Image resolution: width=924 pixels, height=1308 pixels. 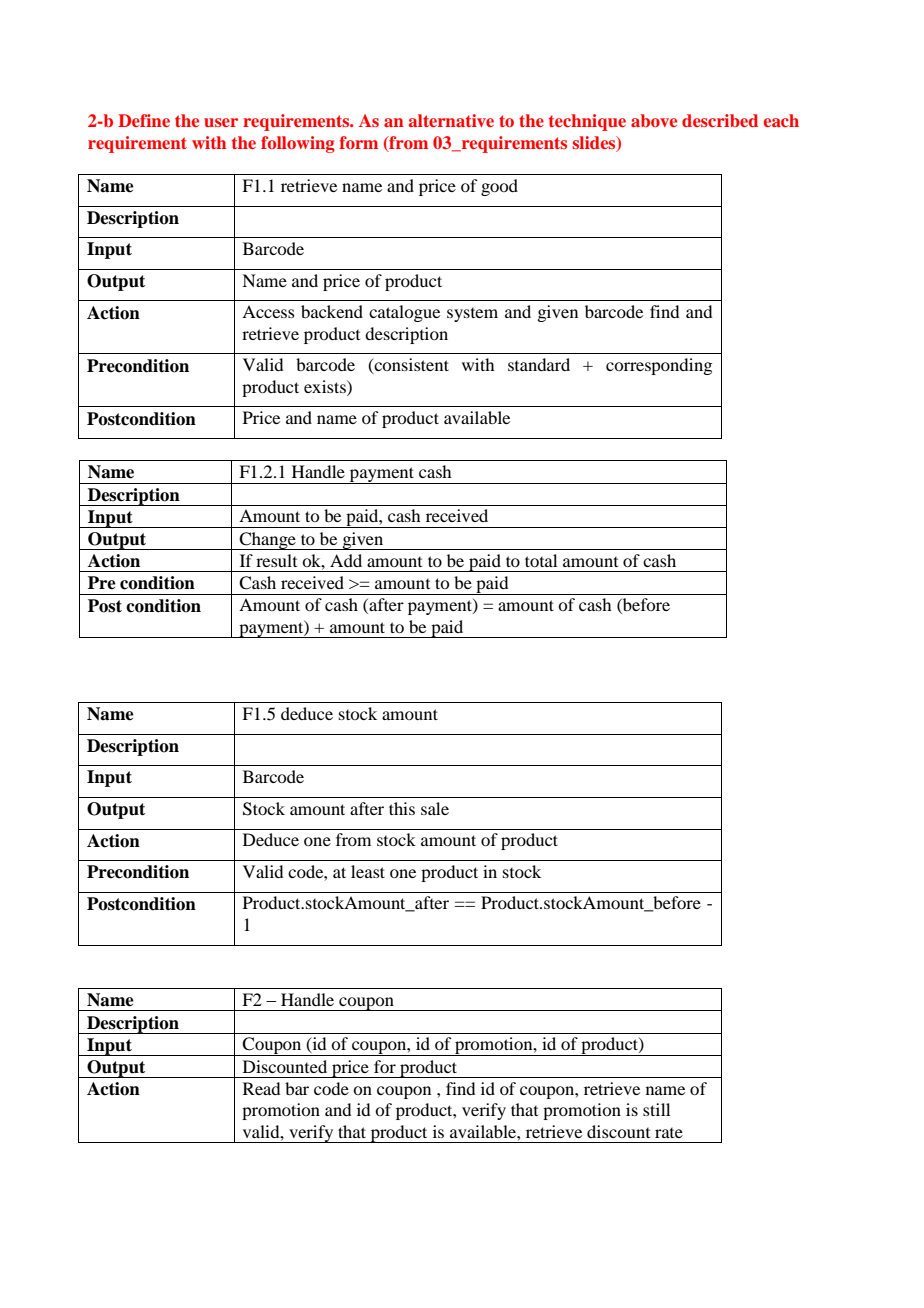 I want to click on Access, so click(x=268, y=311).
